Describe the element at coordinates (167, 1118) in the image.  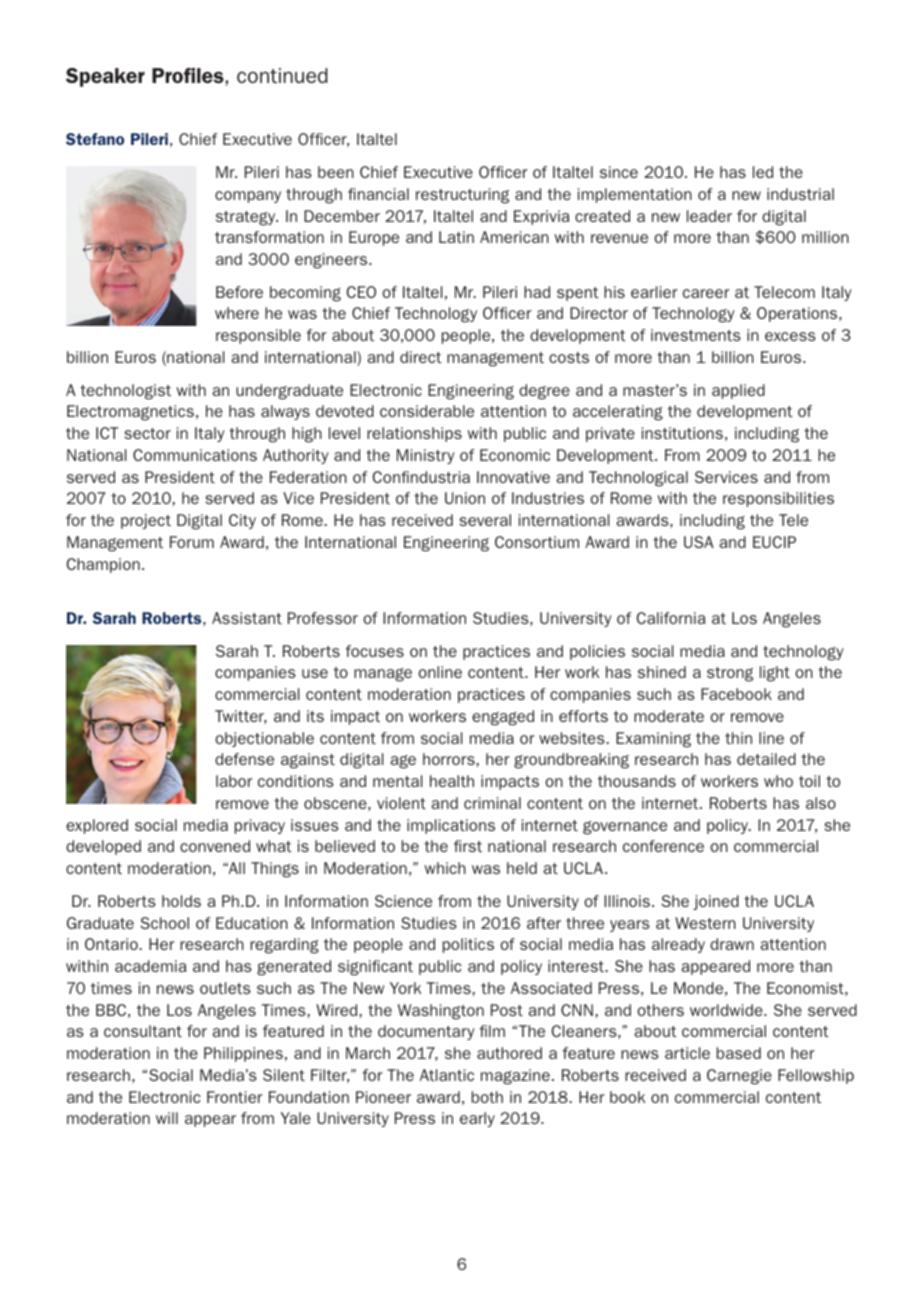
I see `will` at that location.
